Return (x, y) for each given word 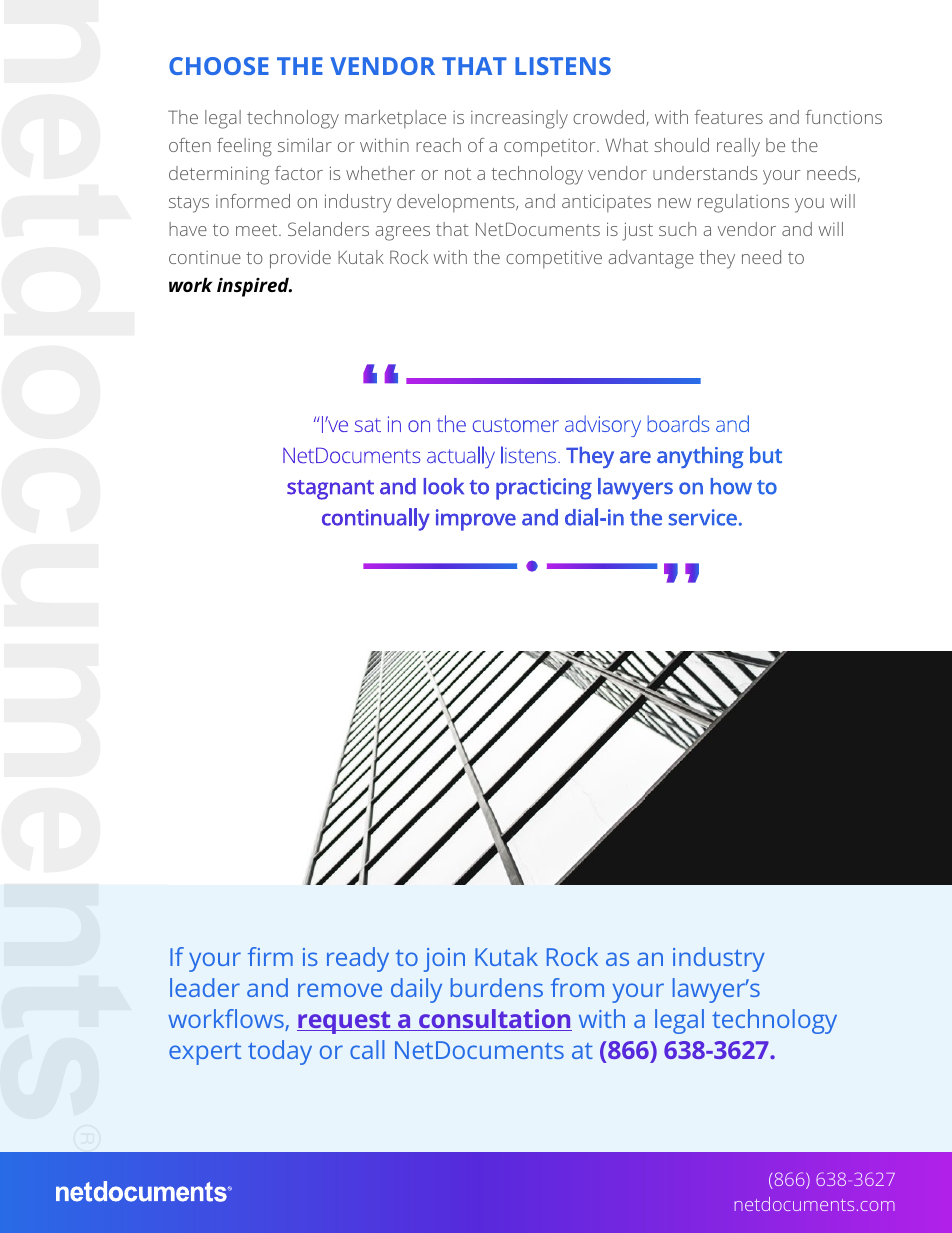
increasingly (519, 119)
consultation (494, 1020)
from (577, 987)
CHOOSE (219, 66)
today (280, 1052)
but (766, 455)
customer (516, 425)
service (703, 517)
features (729, 117)
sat (368, 425)
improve (476, 520)
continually (376, 519)
